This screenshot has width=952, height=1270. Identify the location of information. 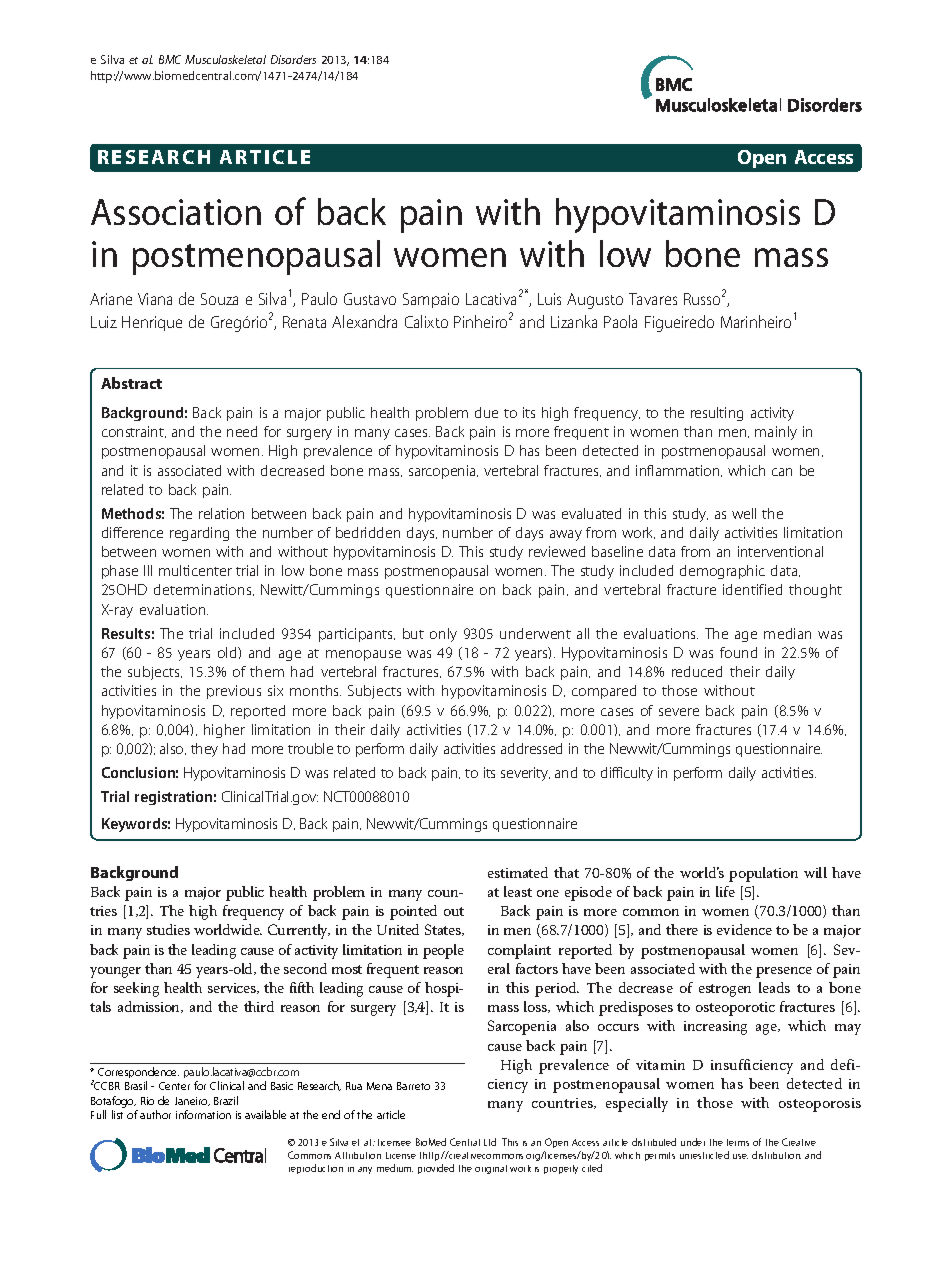
(203, 1114).
